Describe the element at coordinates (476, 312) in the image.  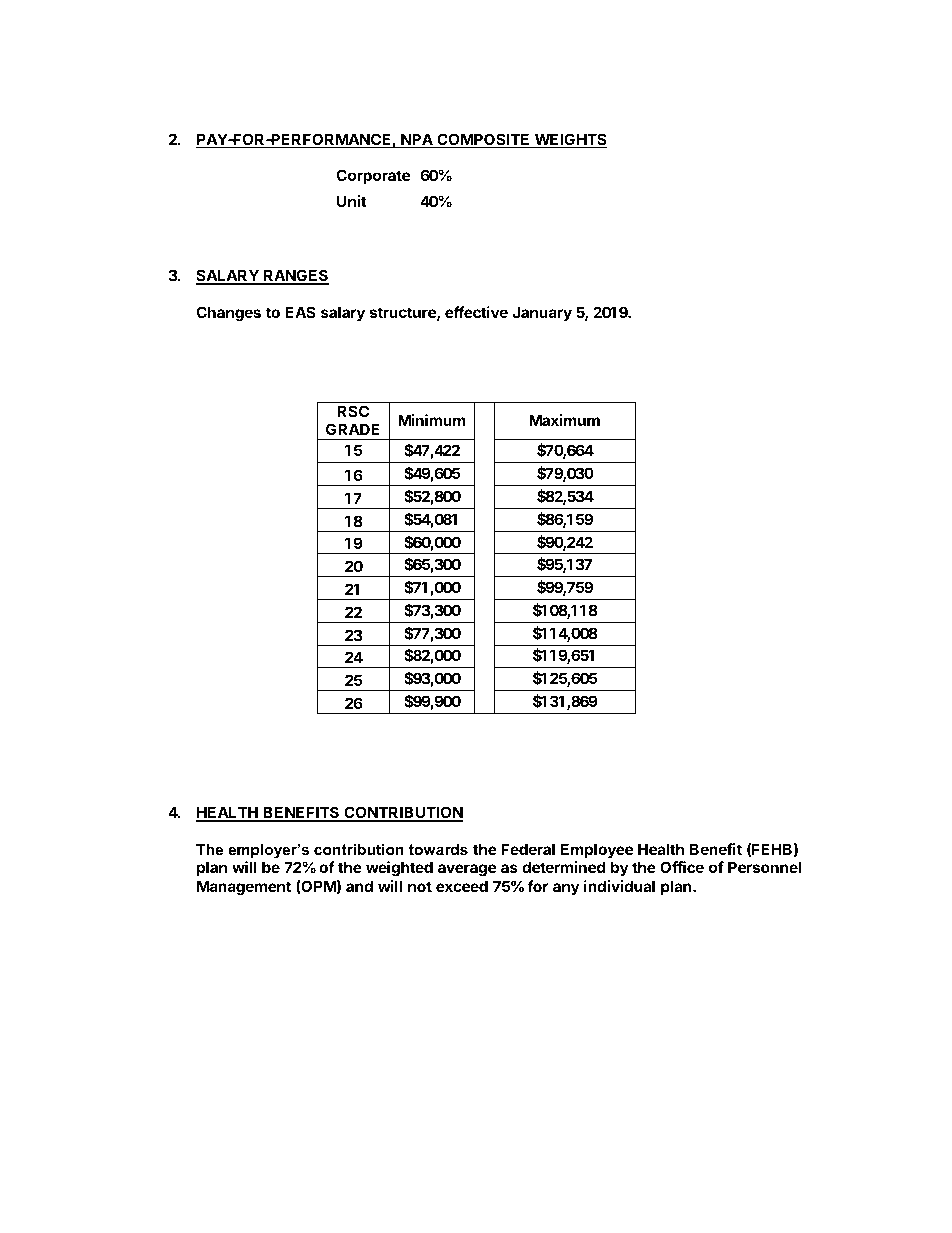
I see `effective` at that location.
